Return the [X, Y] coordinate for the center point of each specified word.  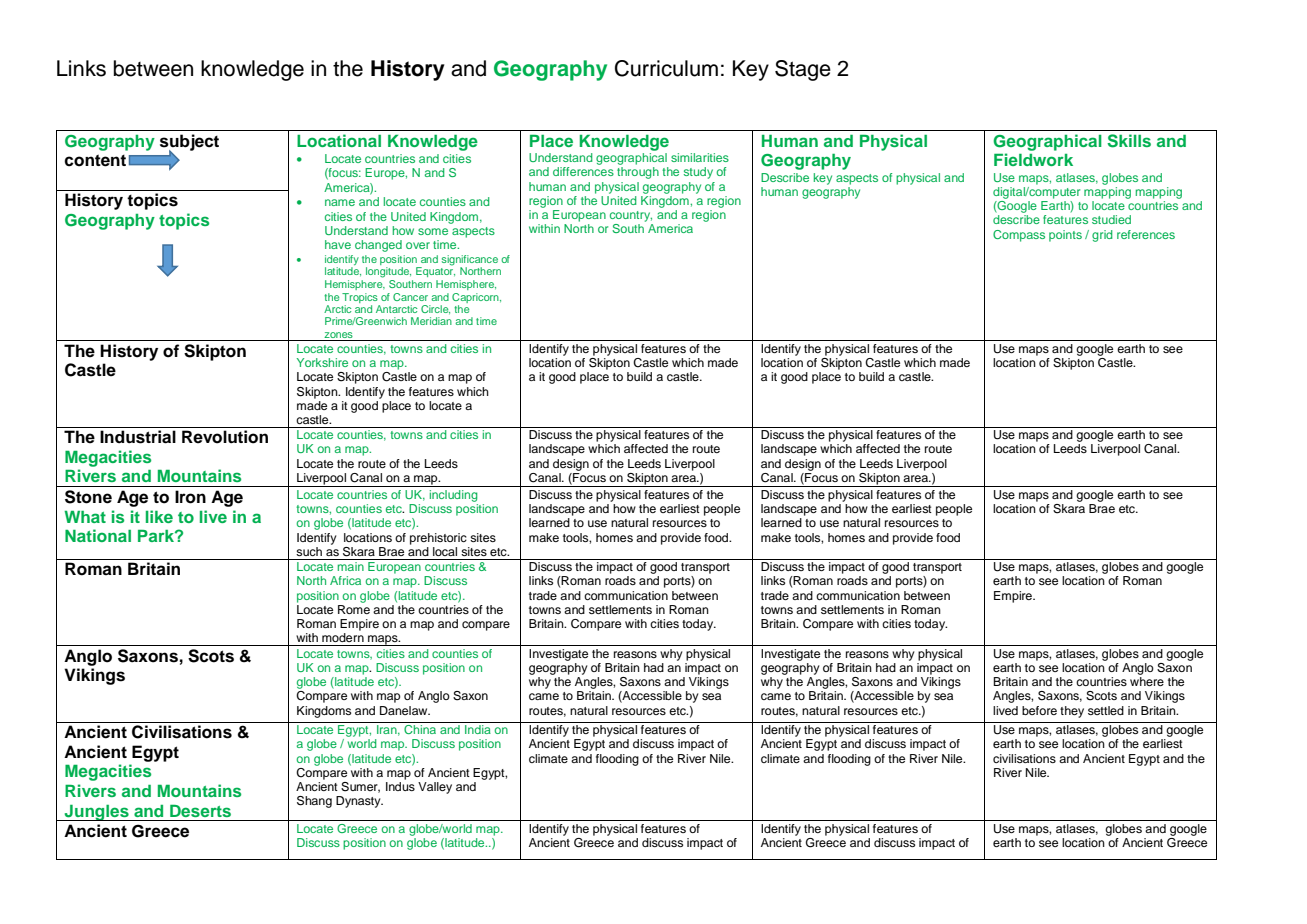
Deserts [200, 810]
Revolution [225, 437]
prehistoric [438, 539]
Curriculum [666, 68]
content [95, 160]
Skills [1129, 141]
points [1065, 236]
